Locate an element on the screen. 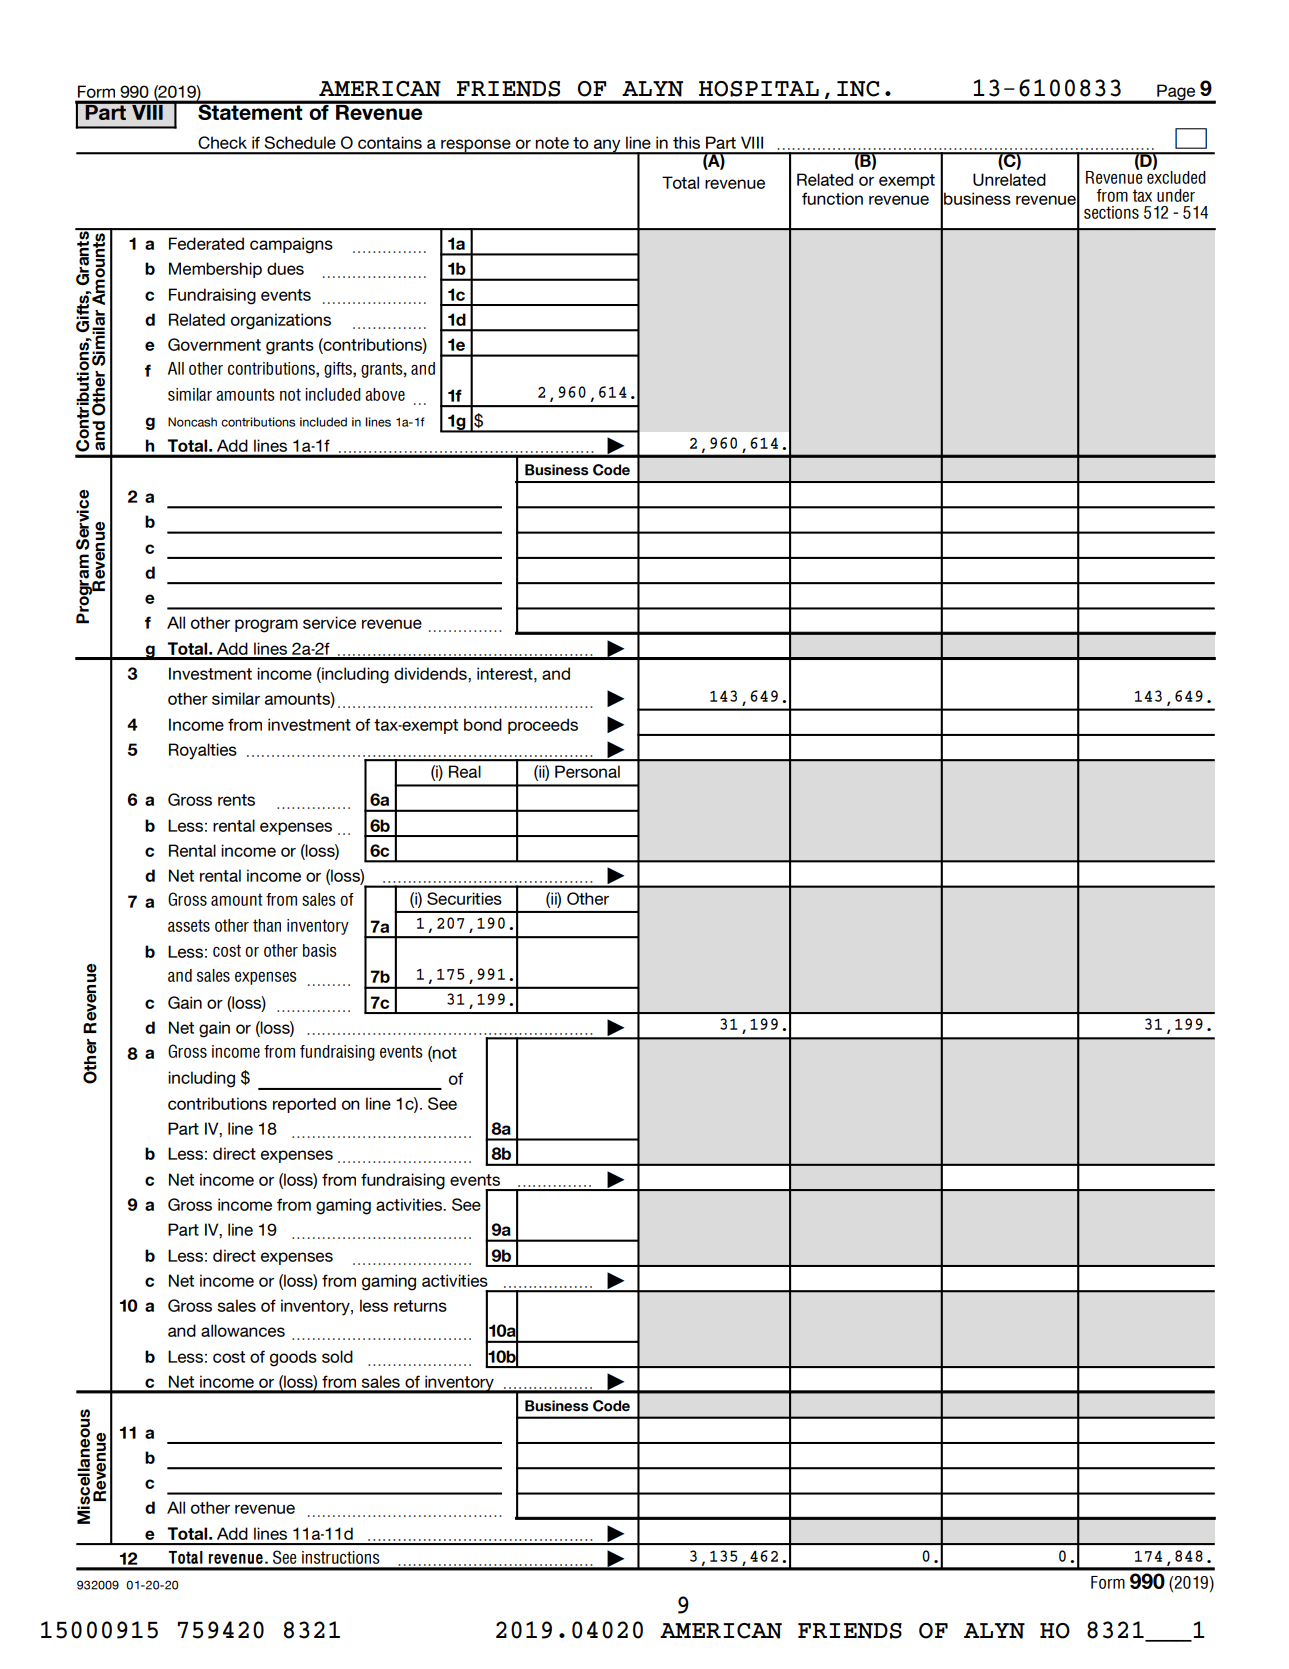 The image size is (1289, 1669). sections is located at coordinates (1111, 212).
